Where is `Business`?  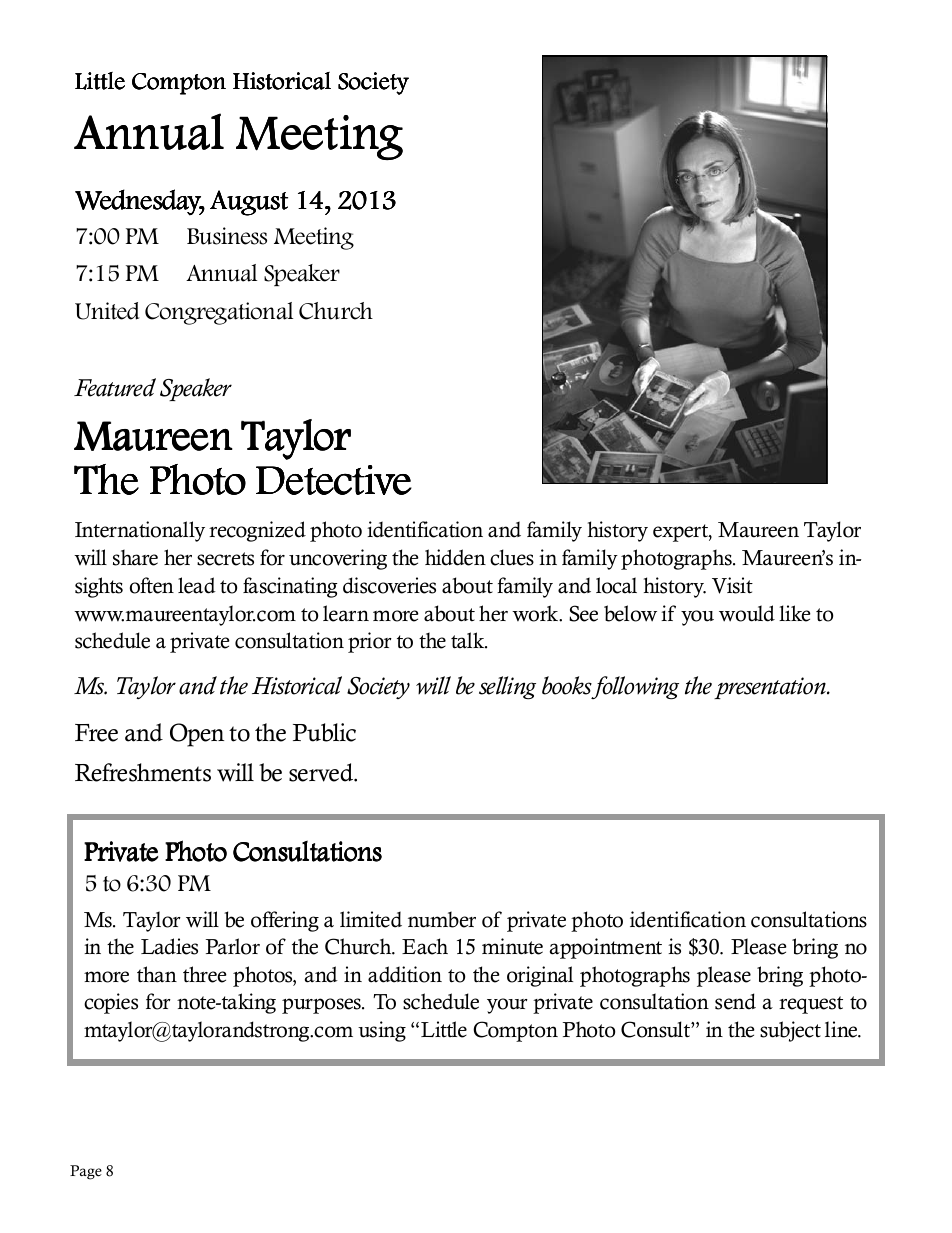
Business is located at coordinates (227, 236).
